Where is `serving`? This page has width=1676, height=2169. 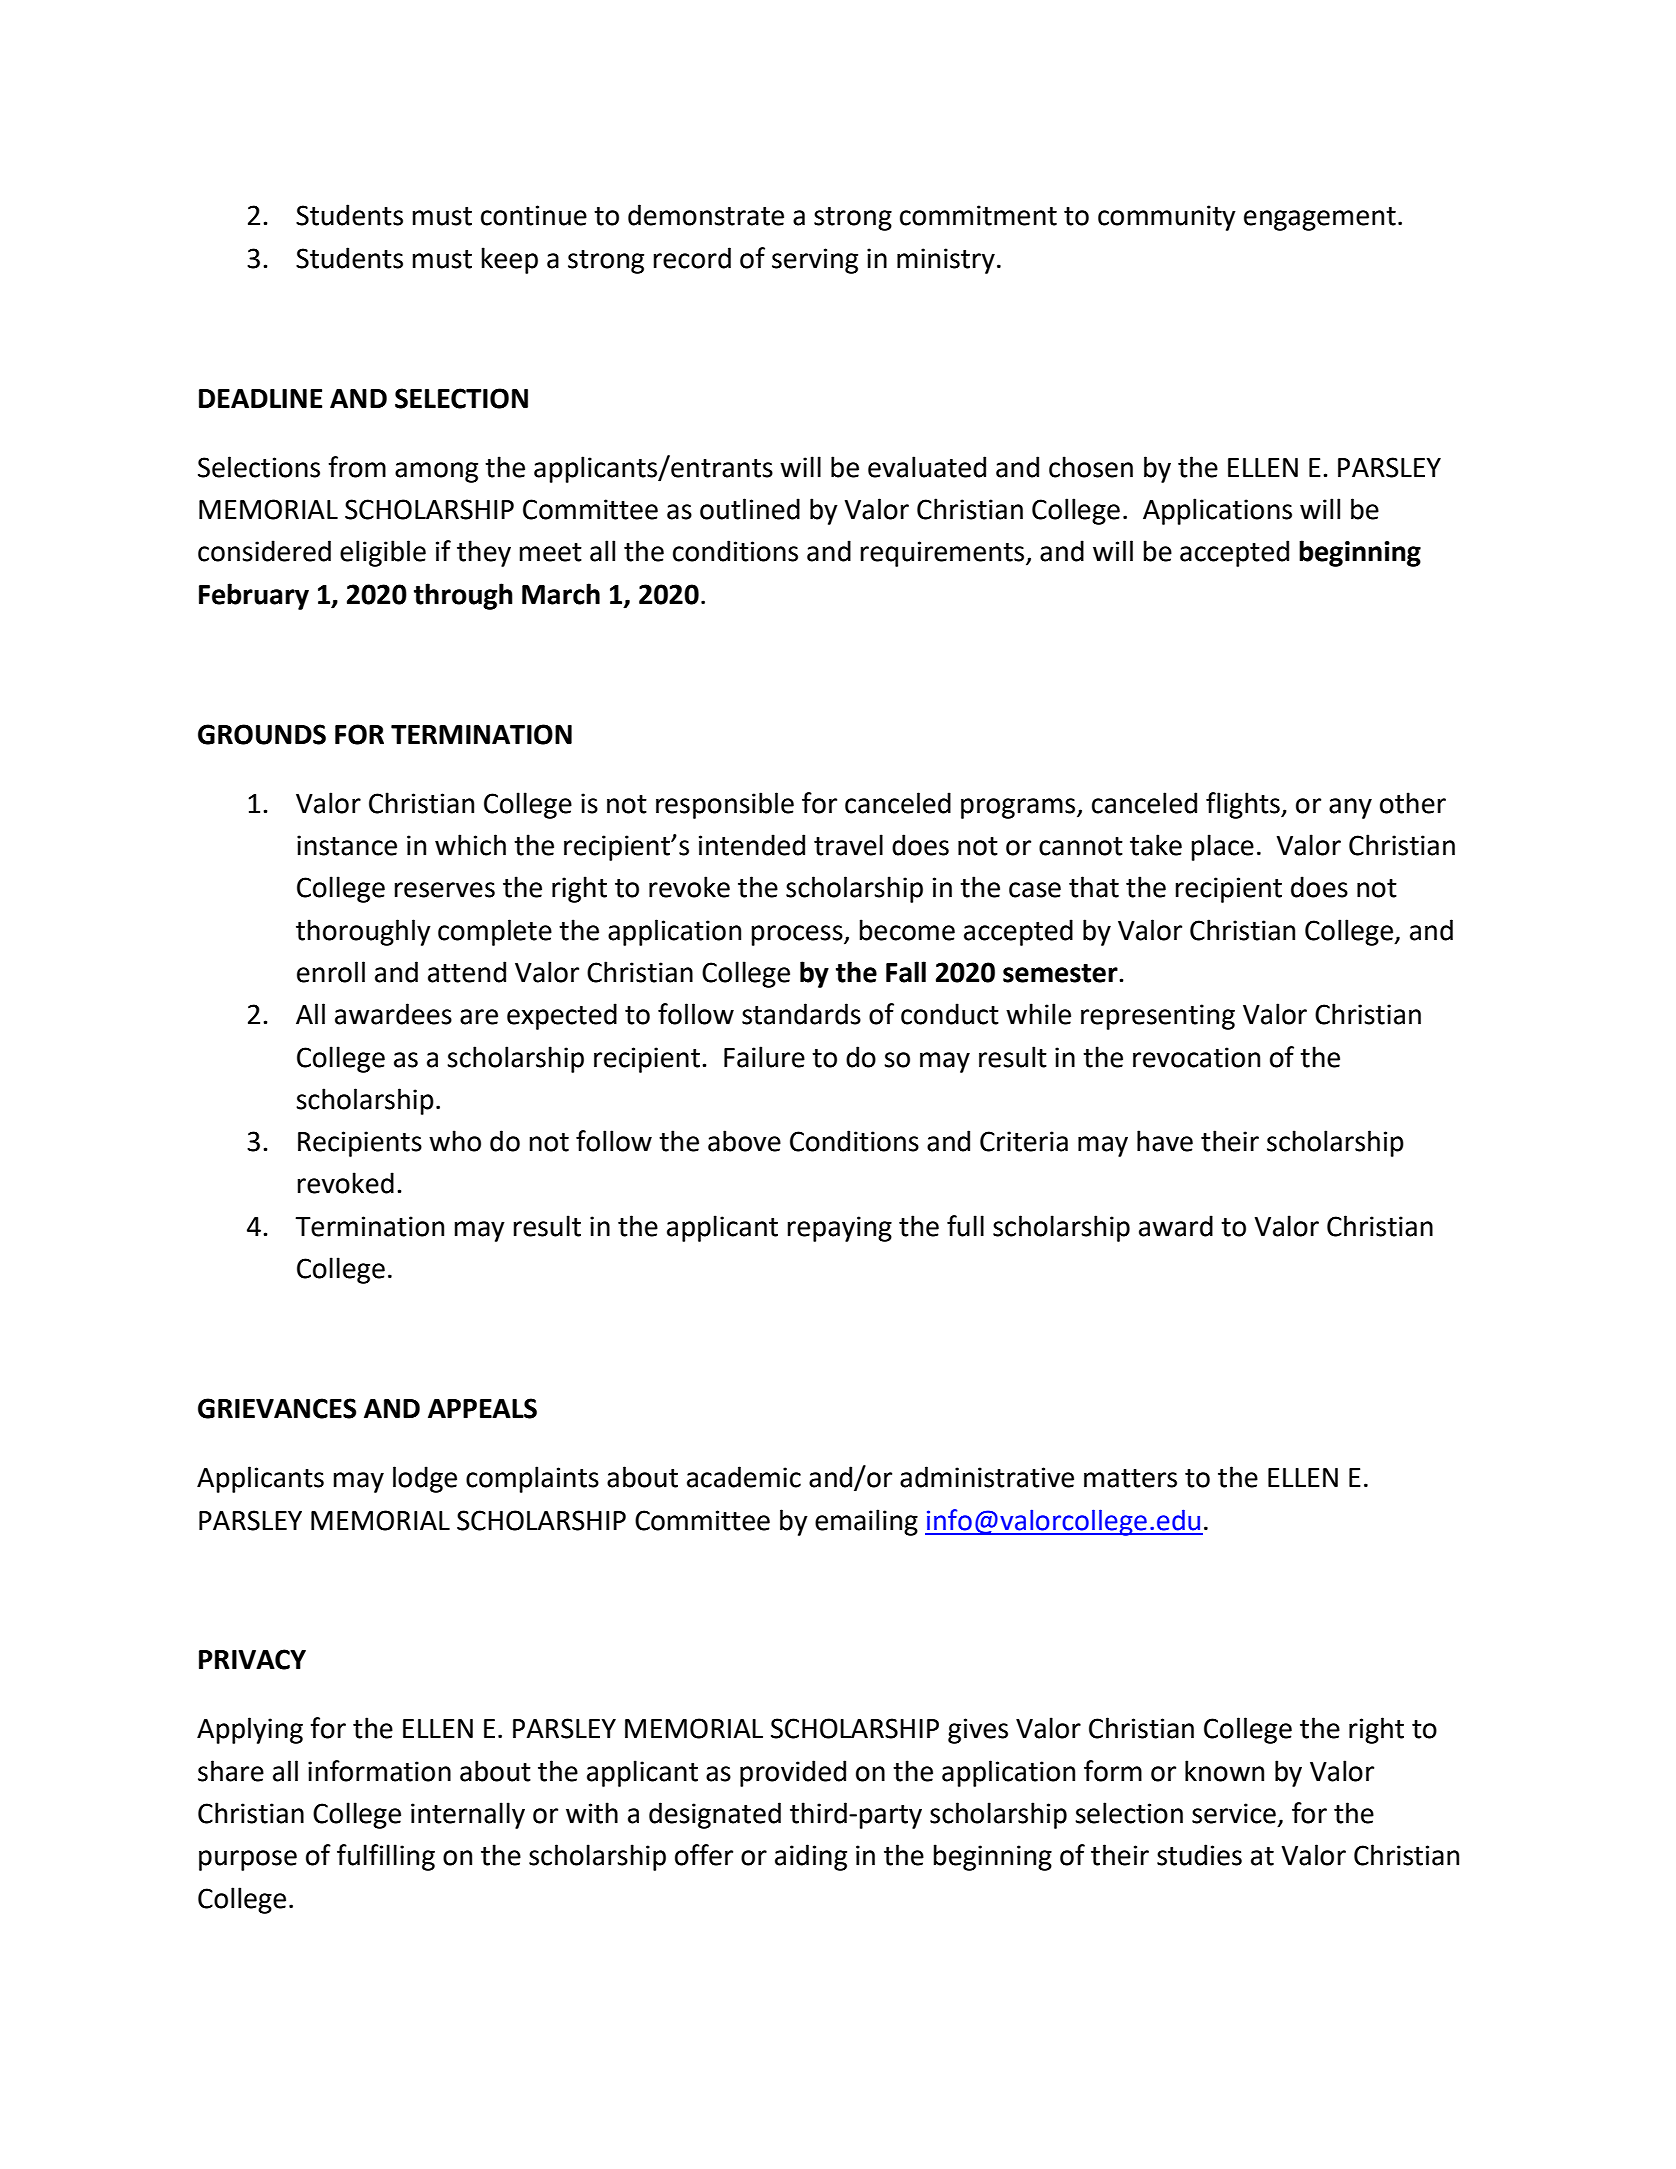 serving is located at coordinates (815, 261).
